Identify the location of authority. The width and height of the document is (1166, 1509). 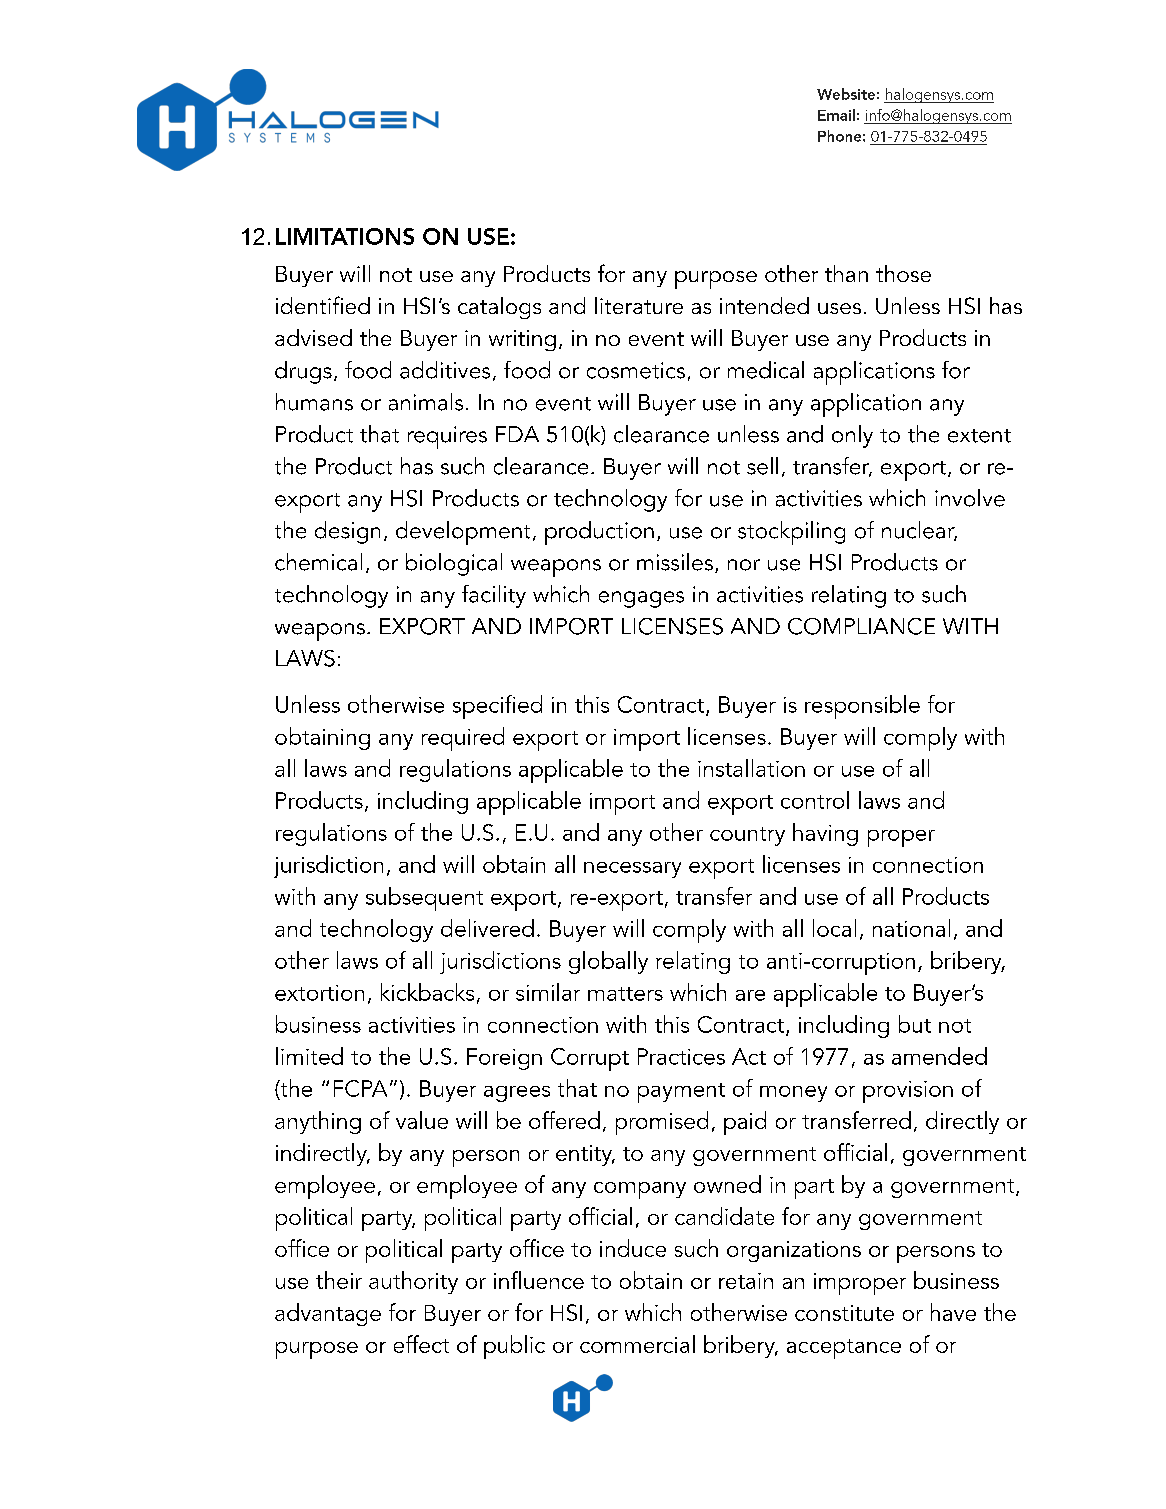
(413, 1282).
